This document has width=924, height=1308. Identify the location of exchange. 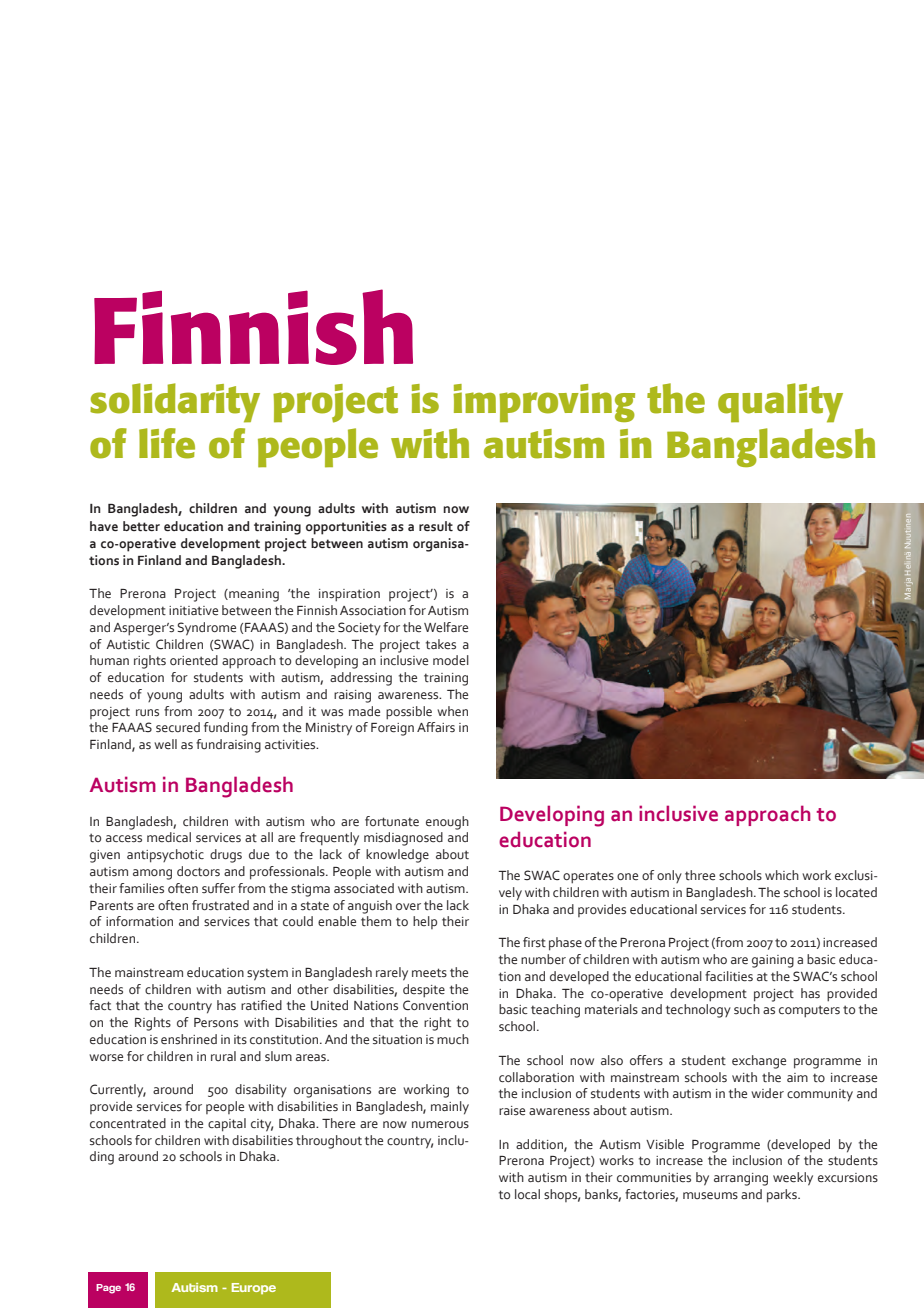
(759, 1062).
